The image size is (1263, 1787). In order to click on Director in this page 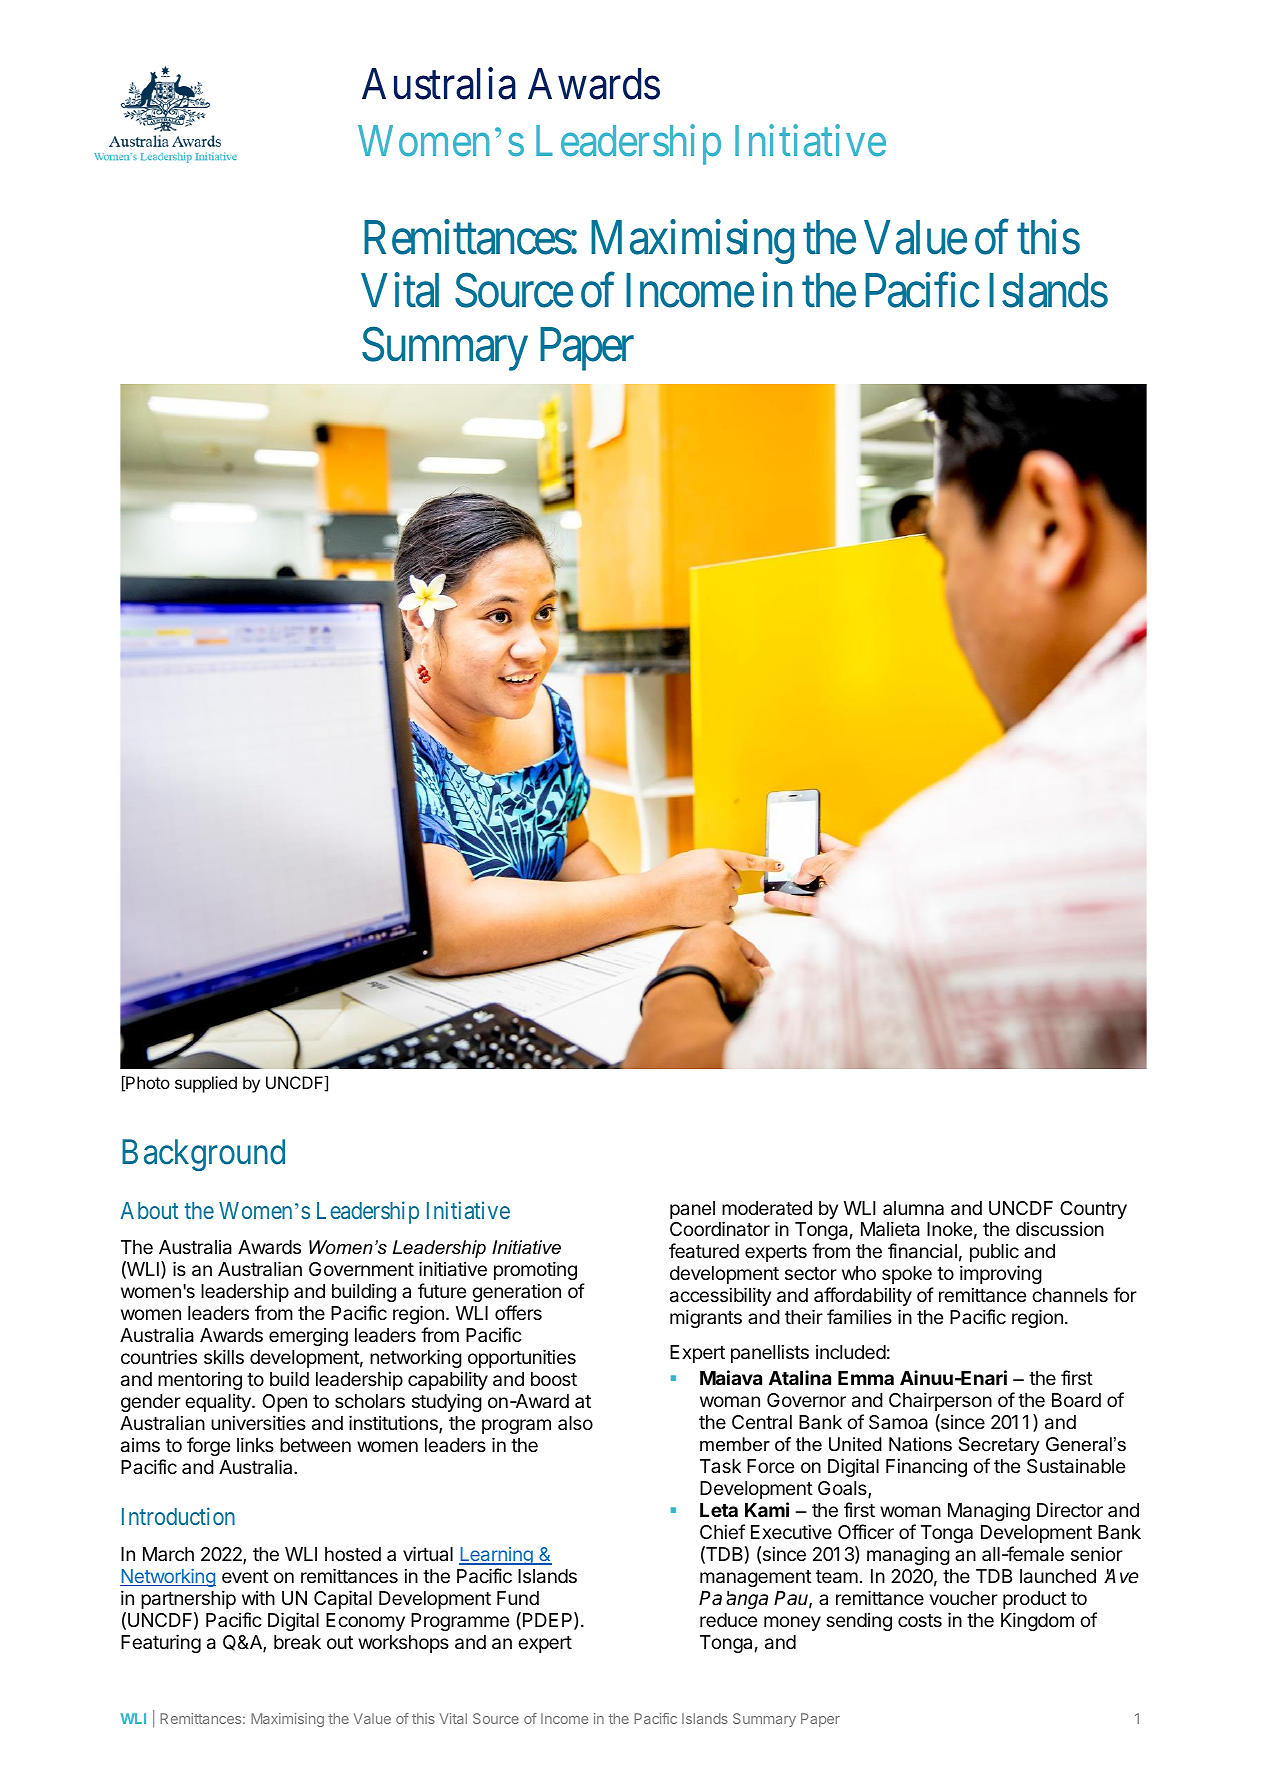, I will do `click(1070, 1509)`.
